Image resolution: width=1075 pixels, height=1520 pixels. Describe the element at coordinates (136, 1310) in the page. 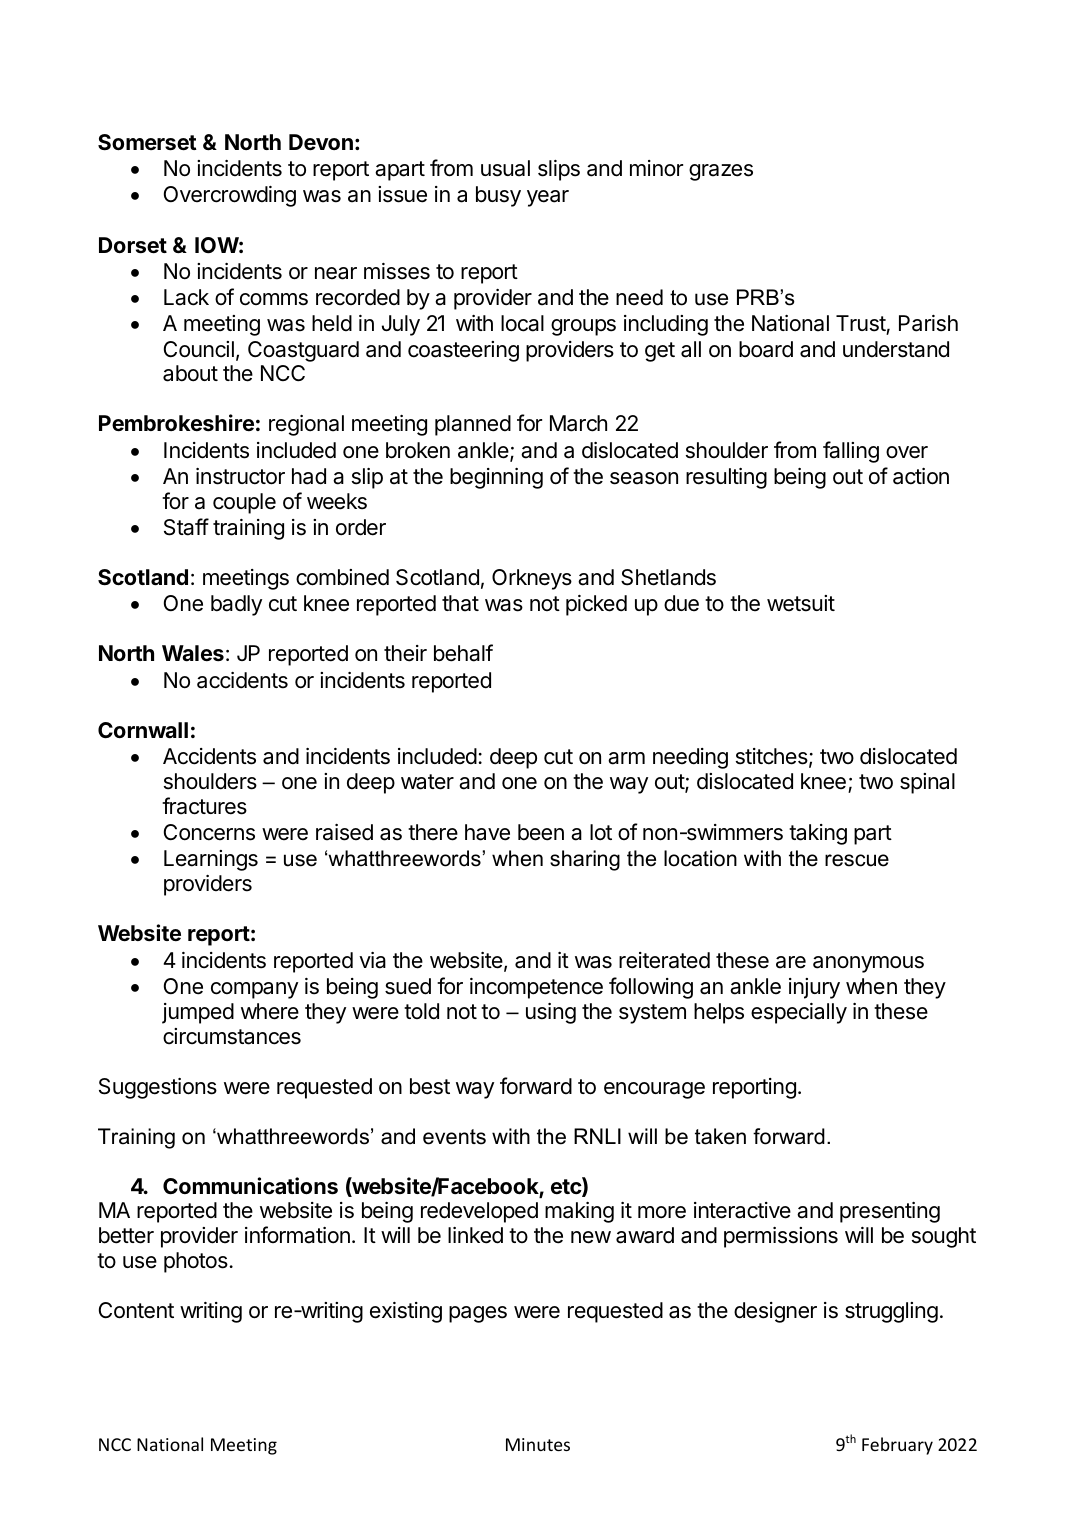

I see `Content` at that location.
